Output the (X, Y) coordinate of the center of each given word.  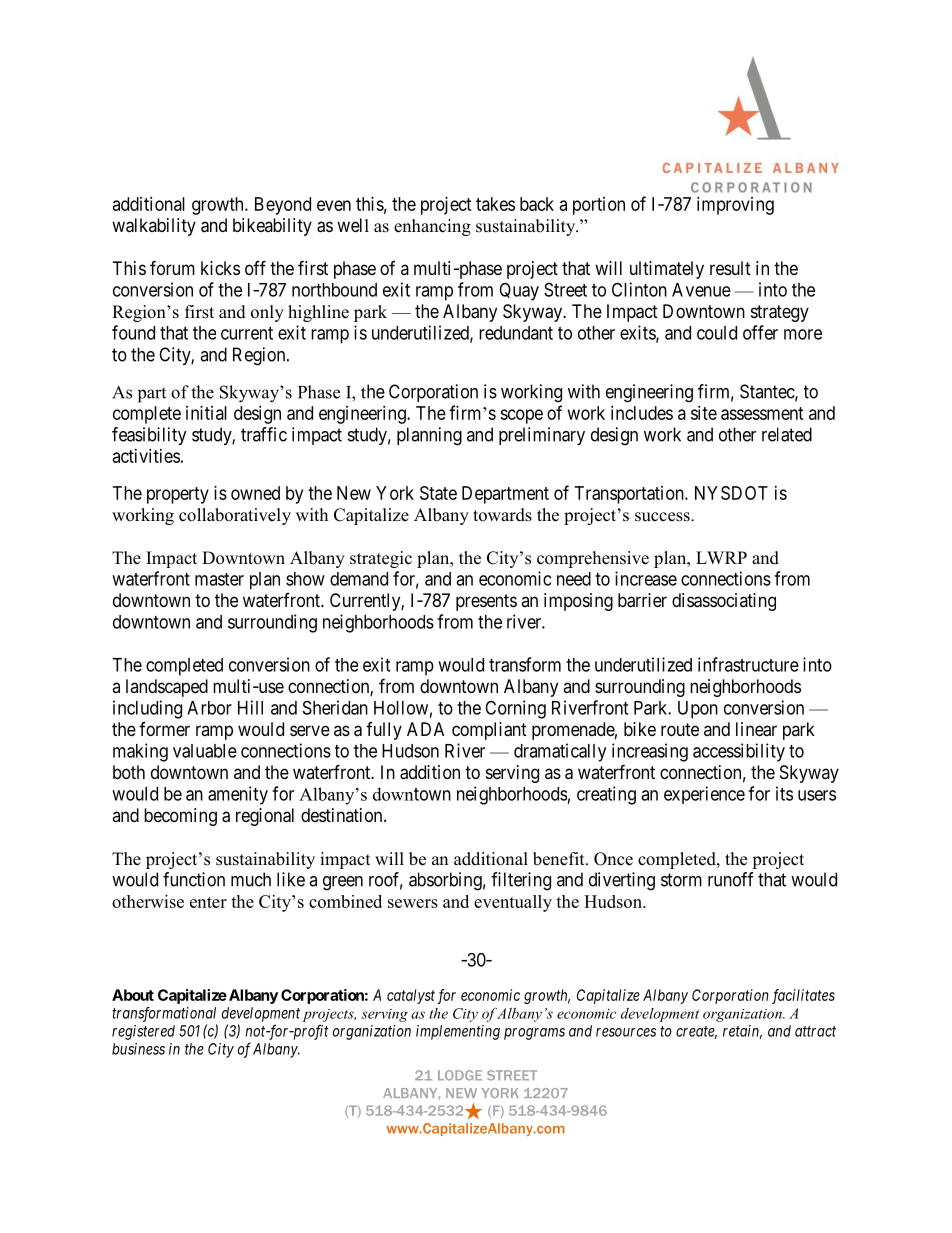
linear (756, 729)
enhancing (432, 227)
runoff (731, 879)
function (194, 879)
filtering (521, 881)
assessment (762, 413)
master (219, 579)
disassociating (724, 602)
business (138, 1049)
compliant (489, 731)
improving (735, 206)
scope (521, 416)
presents (486, 602)
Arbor (209, 708)
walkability (154, 227)
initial (206, 413)
